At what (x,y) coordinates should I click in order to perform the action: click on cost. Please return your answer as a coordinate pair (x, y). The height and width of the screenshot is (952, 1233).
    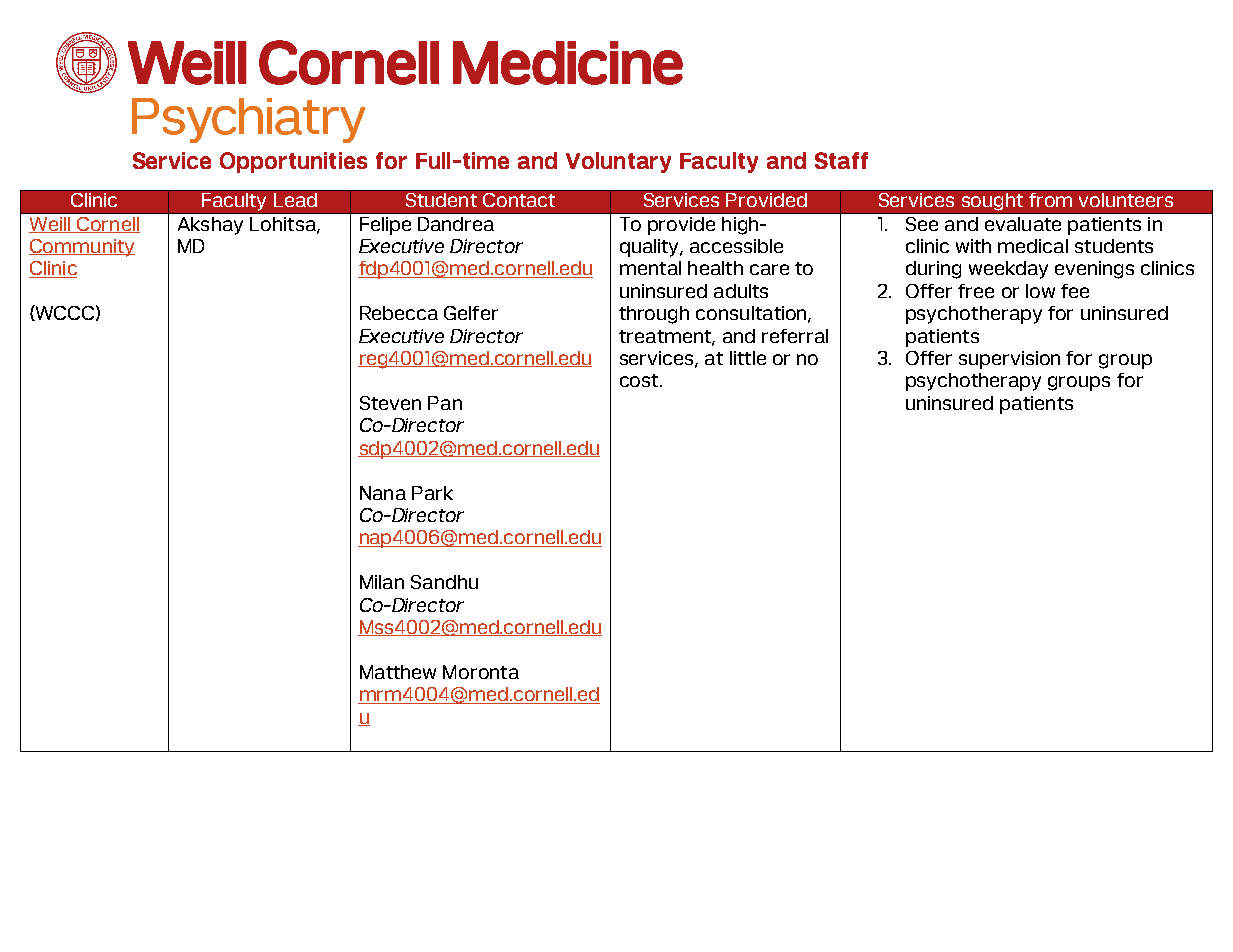
    Looking at the image, I should click on (640, 380).
